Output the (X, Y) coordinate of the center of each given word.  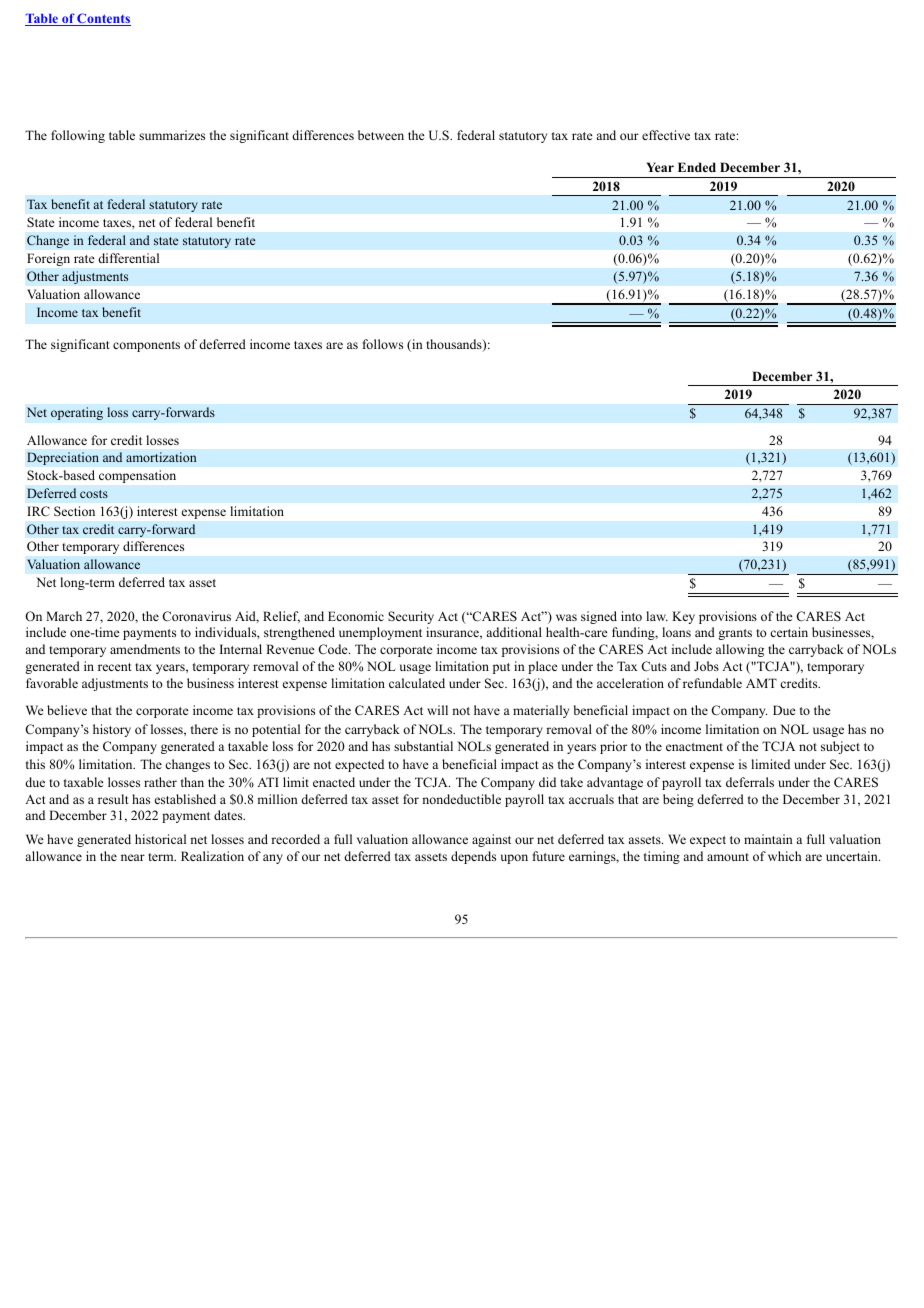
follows (383, 344)
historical (160, 839)
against (491, 840)
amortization (161, 457)
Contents (103, 19)
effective (666, 135)
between (381, 135)
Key (683, 617)
